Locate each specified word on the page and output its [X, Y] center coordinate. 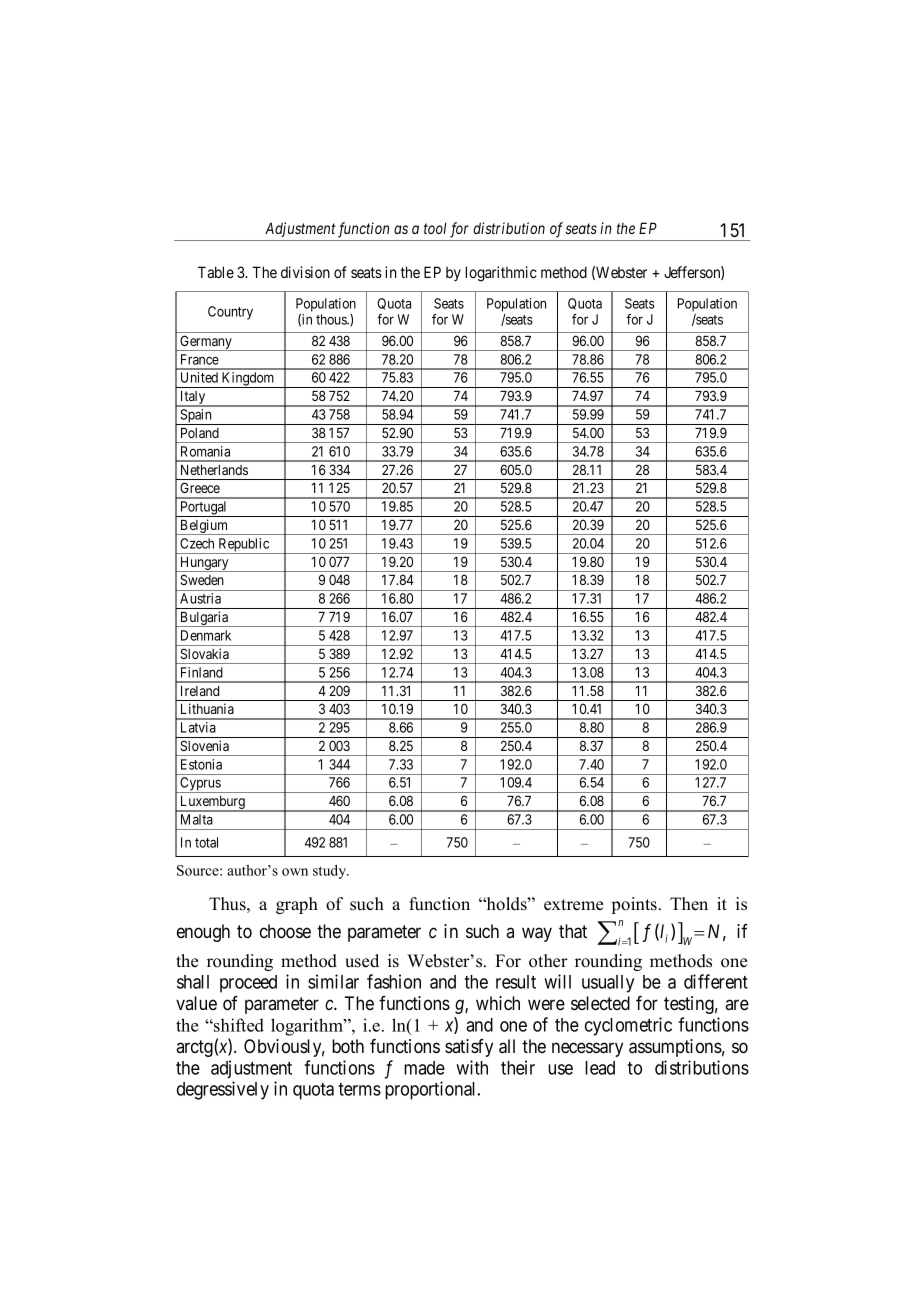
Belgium [204, 527]
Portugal [204, 509]
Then [689, 904]
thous [332, 319]
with [472, 1067]
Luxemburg [212, 804]
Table [216, 272]
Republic [243, 546]
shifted [238, 1025]
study [331, 872]
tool [435, 228]
